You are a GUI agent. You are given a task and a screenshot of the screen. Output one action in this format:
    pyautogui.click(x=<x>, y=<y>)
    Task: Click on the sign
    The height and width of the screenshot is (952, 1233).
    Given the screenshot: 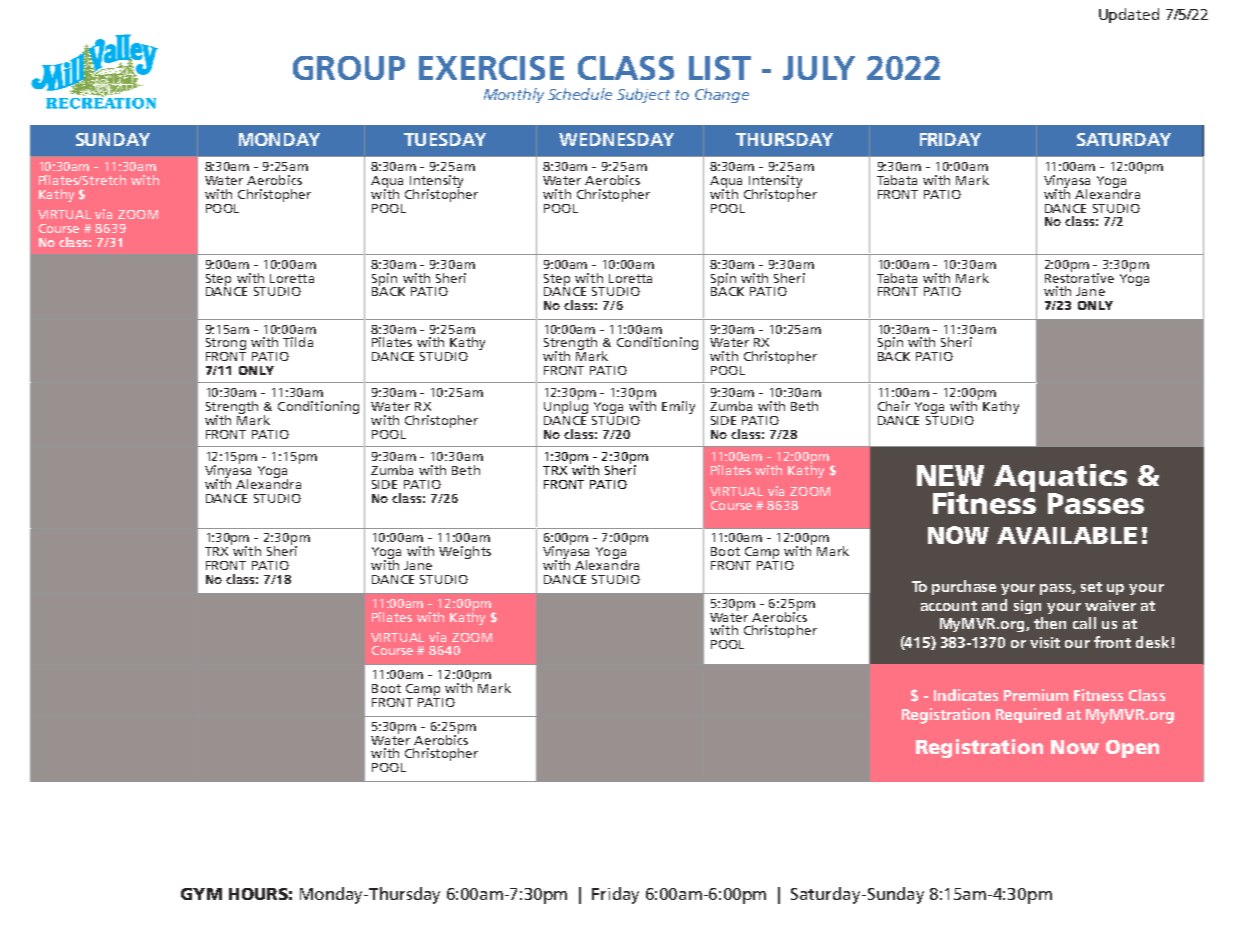 What is the action you would take?
    pyautogui.click(x=1027, y=607)
